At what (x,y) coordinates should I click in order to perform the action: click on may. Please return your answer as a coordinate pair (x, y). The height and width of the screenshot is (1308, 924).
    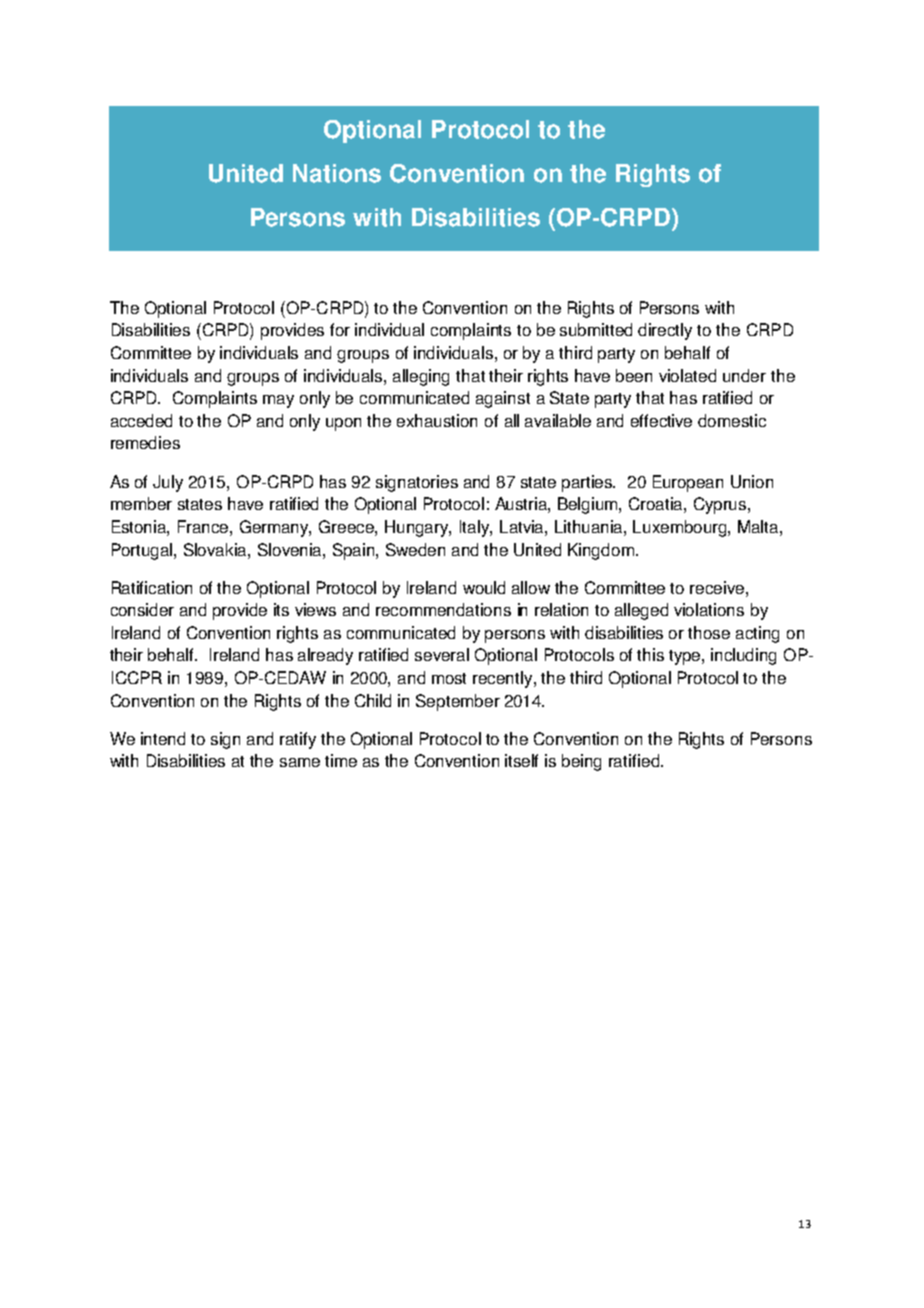
    Looking at the image, I should click on (278, 401).
